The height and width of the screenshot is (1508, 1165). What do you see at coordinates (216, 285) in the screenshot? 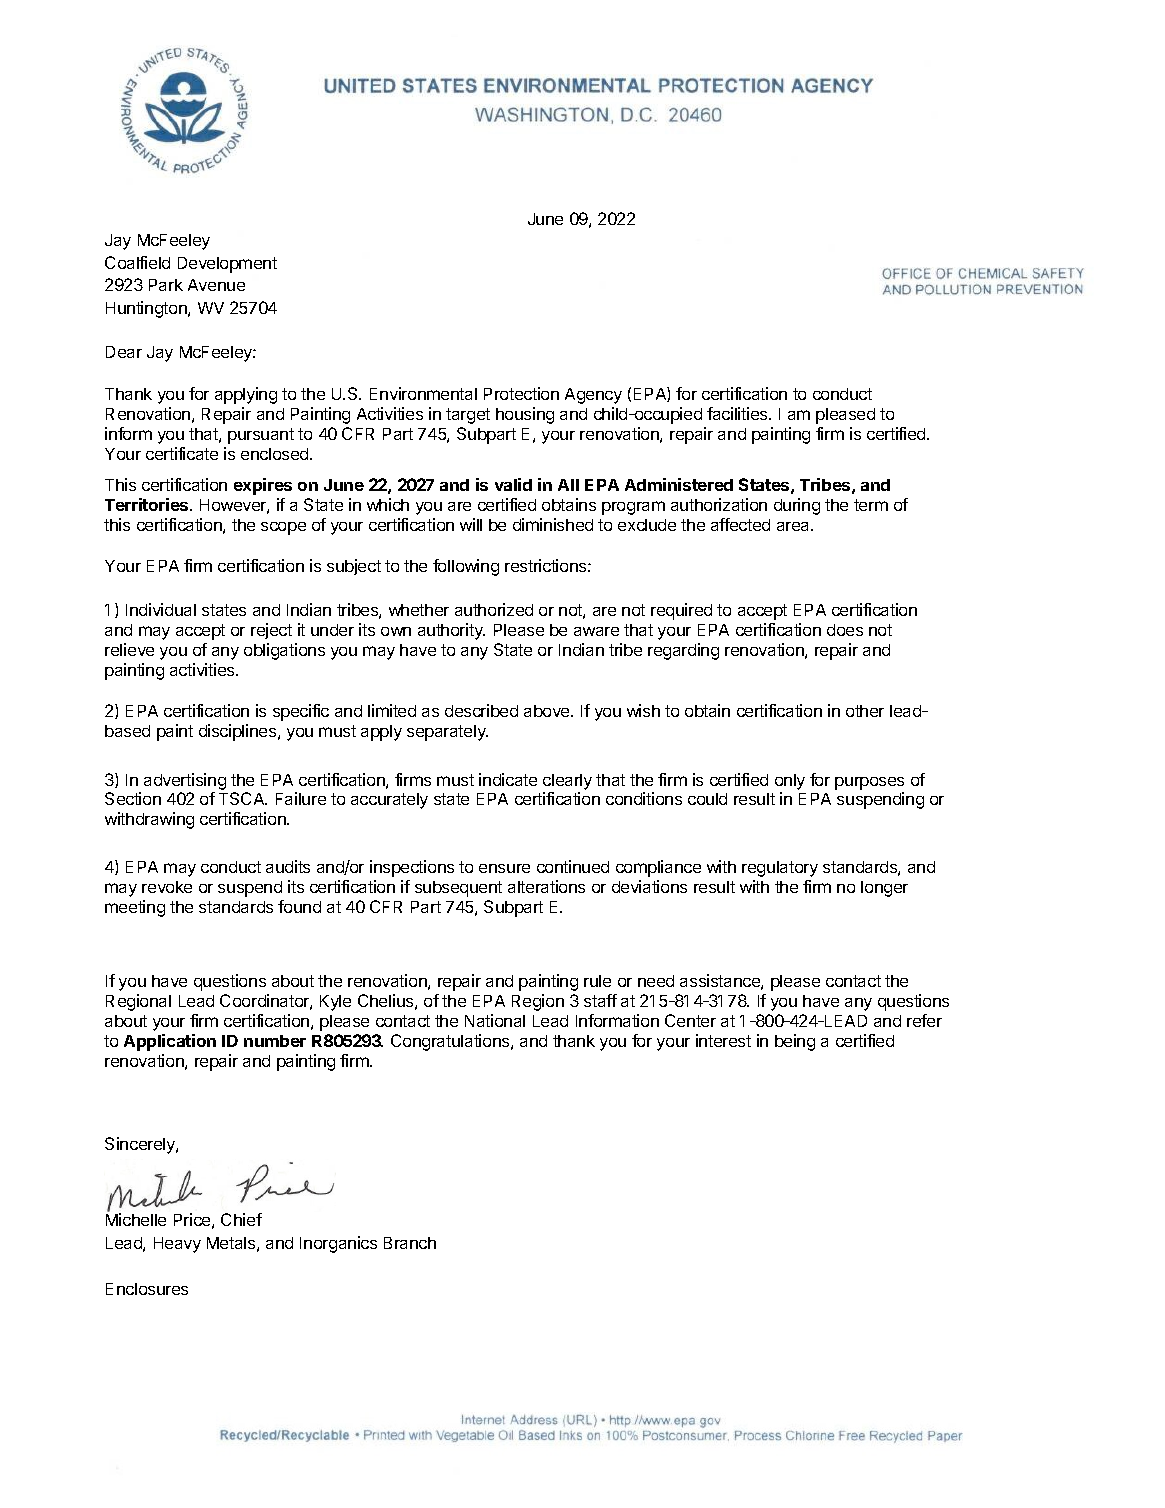
I see `Avenue` at bounding box center [216, 285].
